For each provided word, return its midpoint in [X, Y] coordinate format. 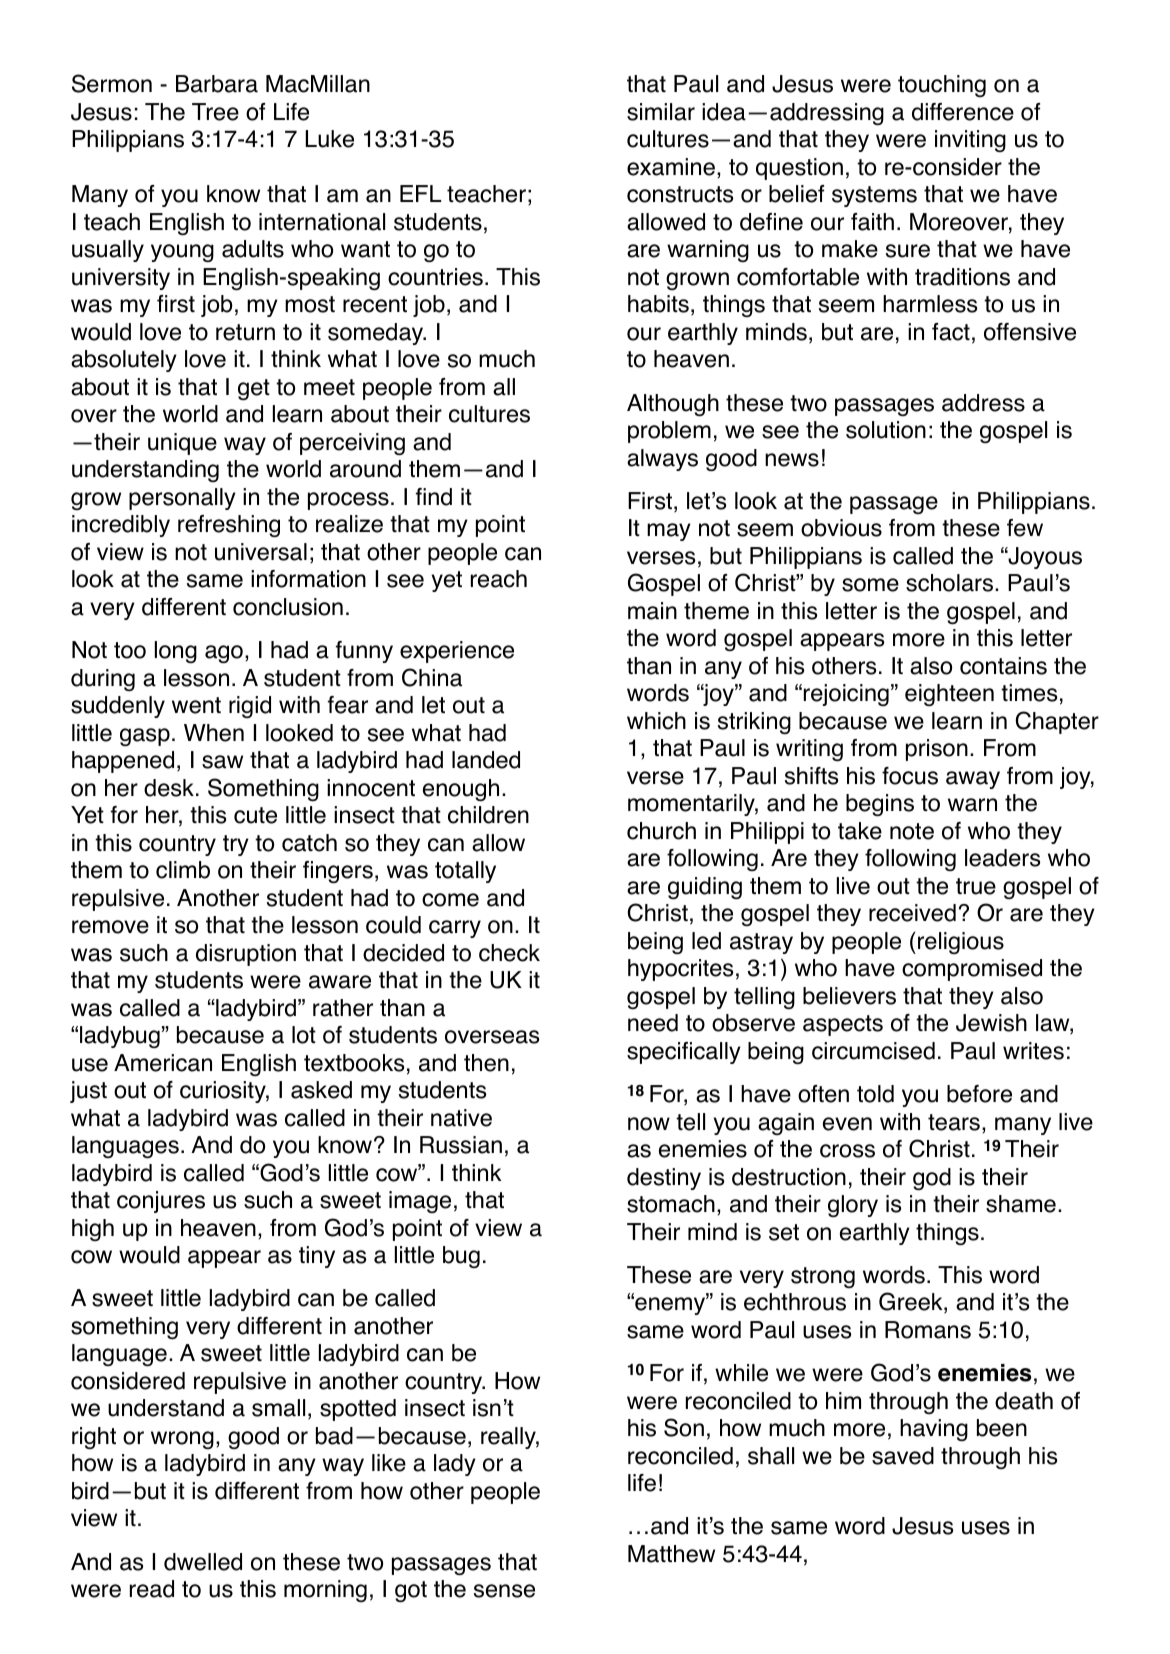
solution [886, 430]
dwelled [203, 1562]
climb [183, 870]
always [662, 460]
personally [182, 499]
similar [661, 112]
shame [1021, 1204]
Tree [215, 112]
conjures [161, 1202]
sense [504, 1591]
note [912, 831]
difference [963, 112]
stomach [671, 1204]
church [661, 831]
